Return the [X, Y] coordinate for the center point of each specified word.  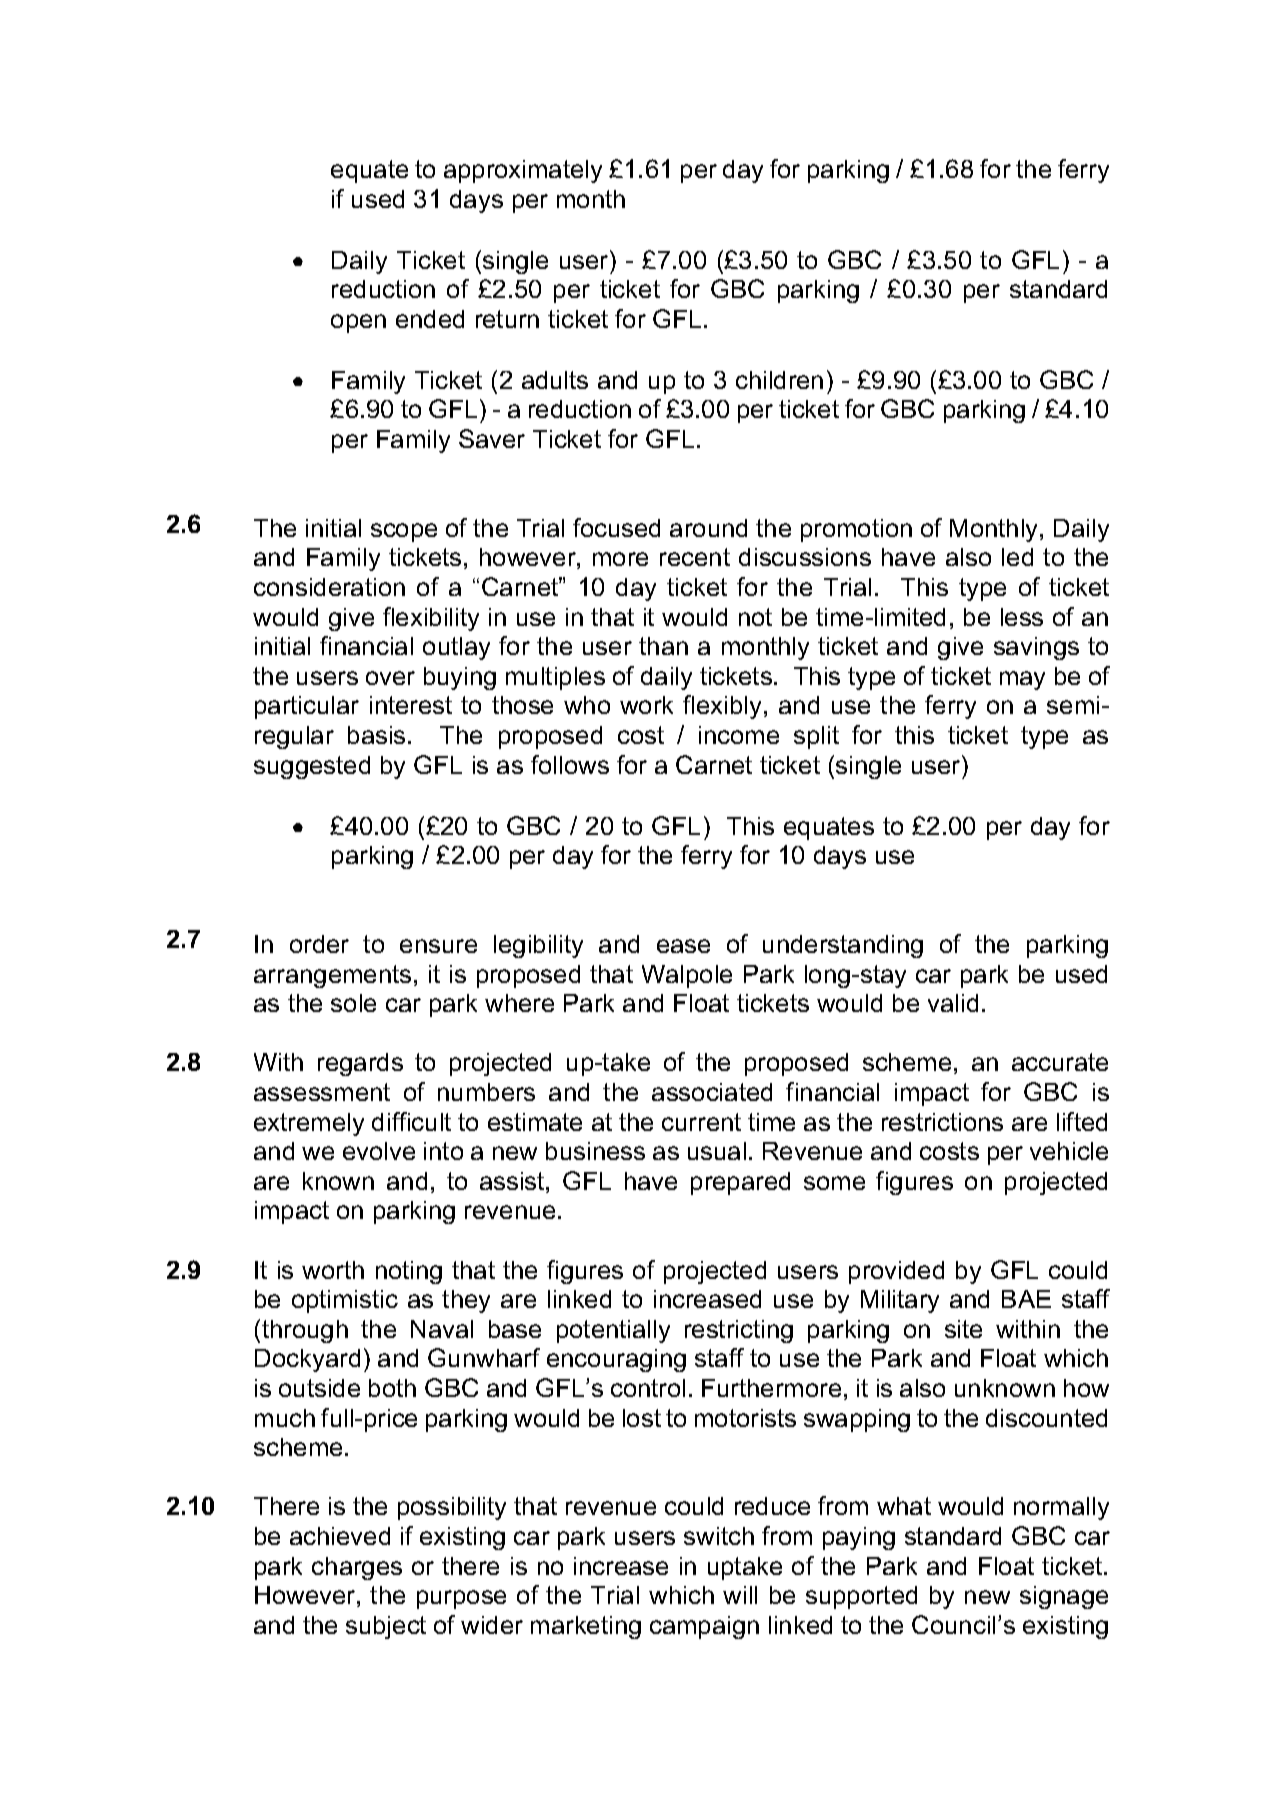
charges [357, 1568]
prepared [740, 1183]
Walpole [687, 976]
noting [409, 1272]
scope [404, 532]
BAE [1026, 1299]
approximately [523, 171]
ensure [438, 946]
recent [695, 557]
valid [953, 1003]
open [358, 323]
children [779, 380]
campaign [704, 1627]
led [1017, 557]
